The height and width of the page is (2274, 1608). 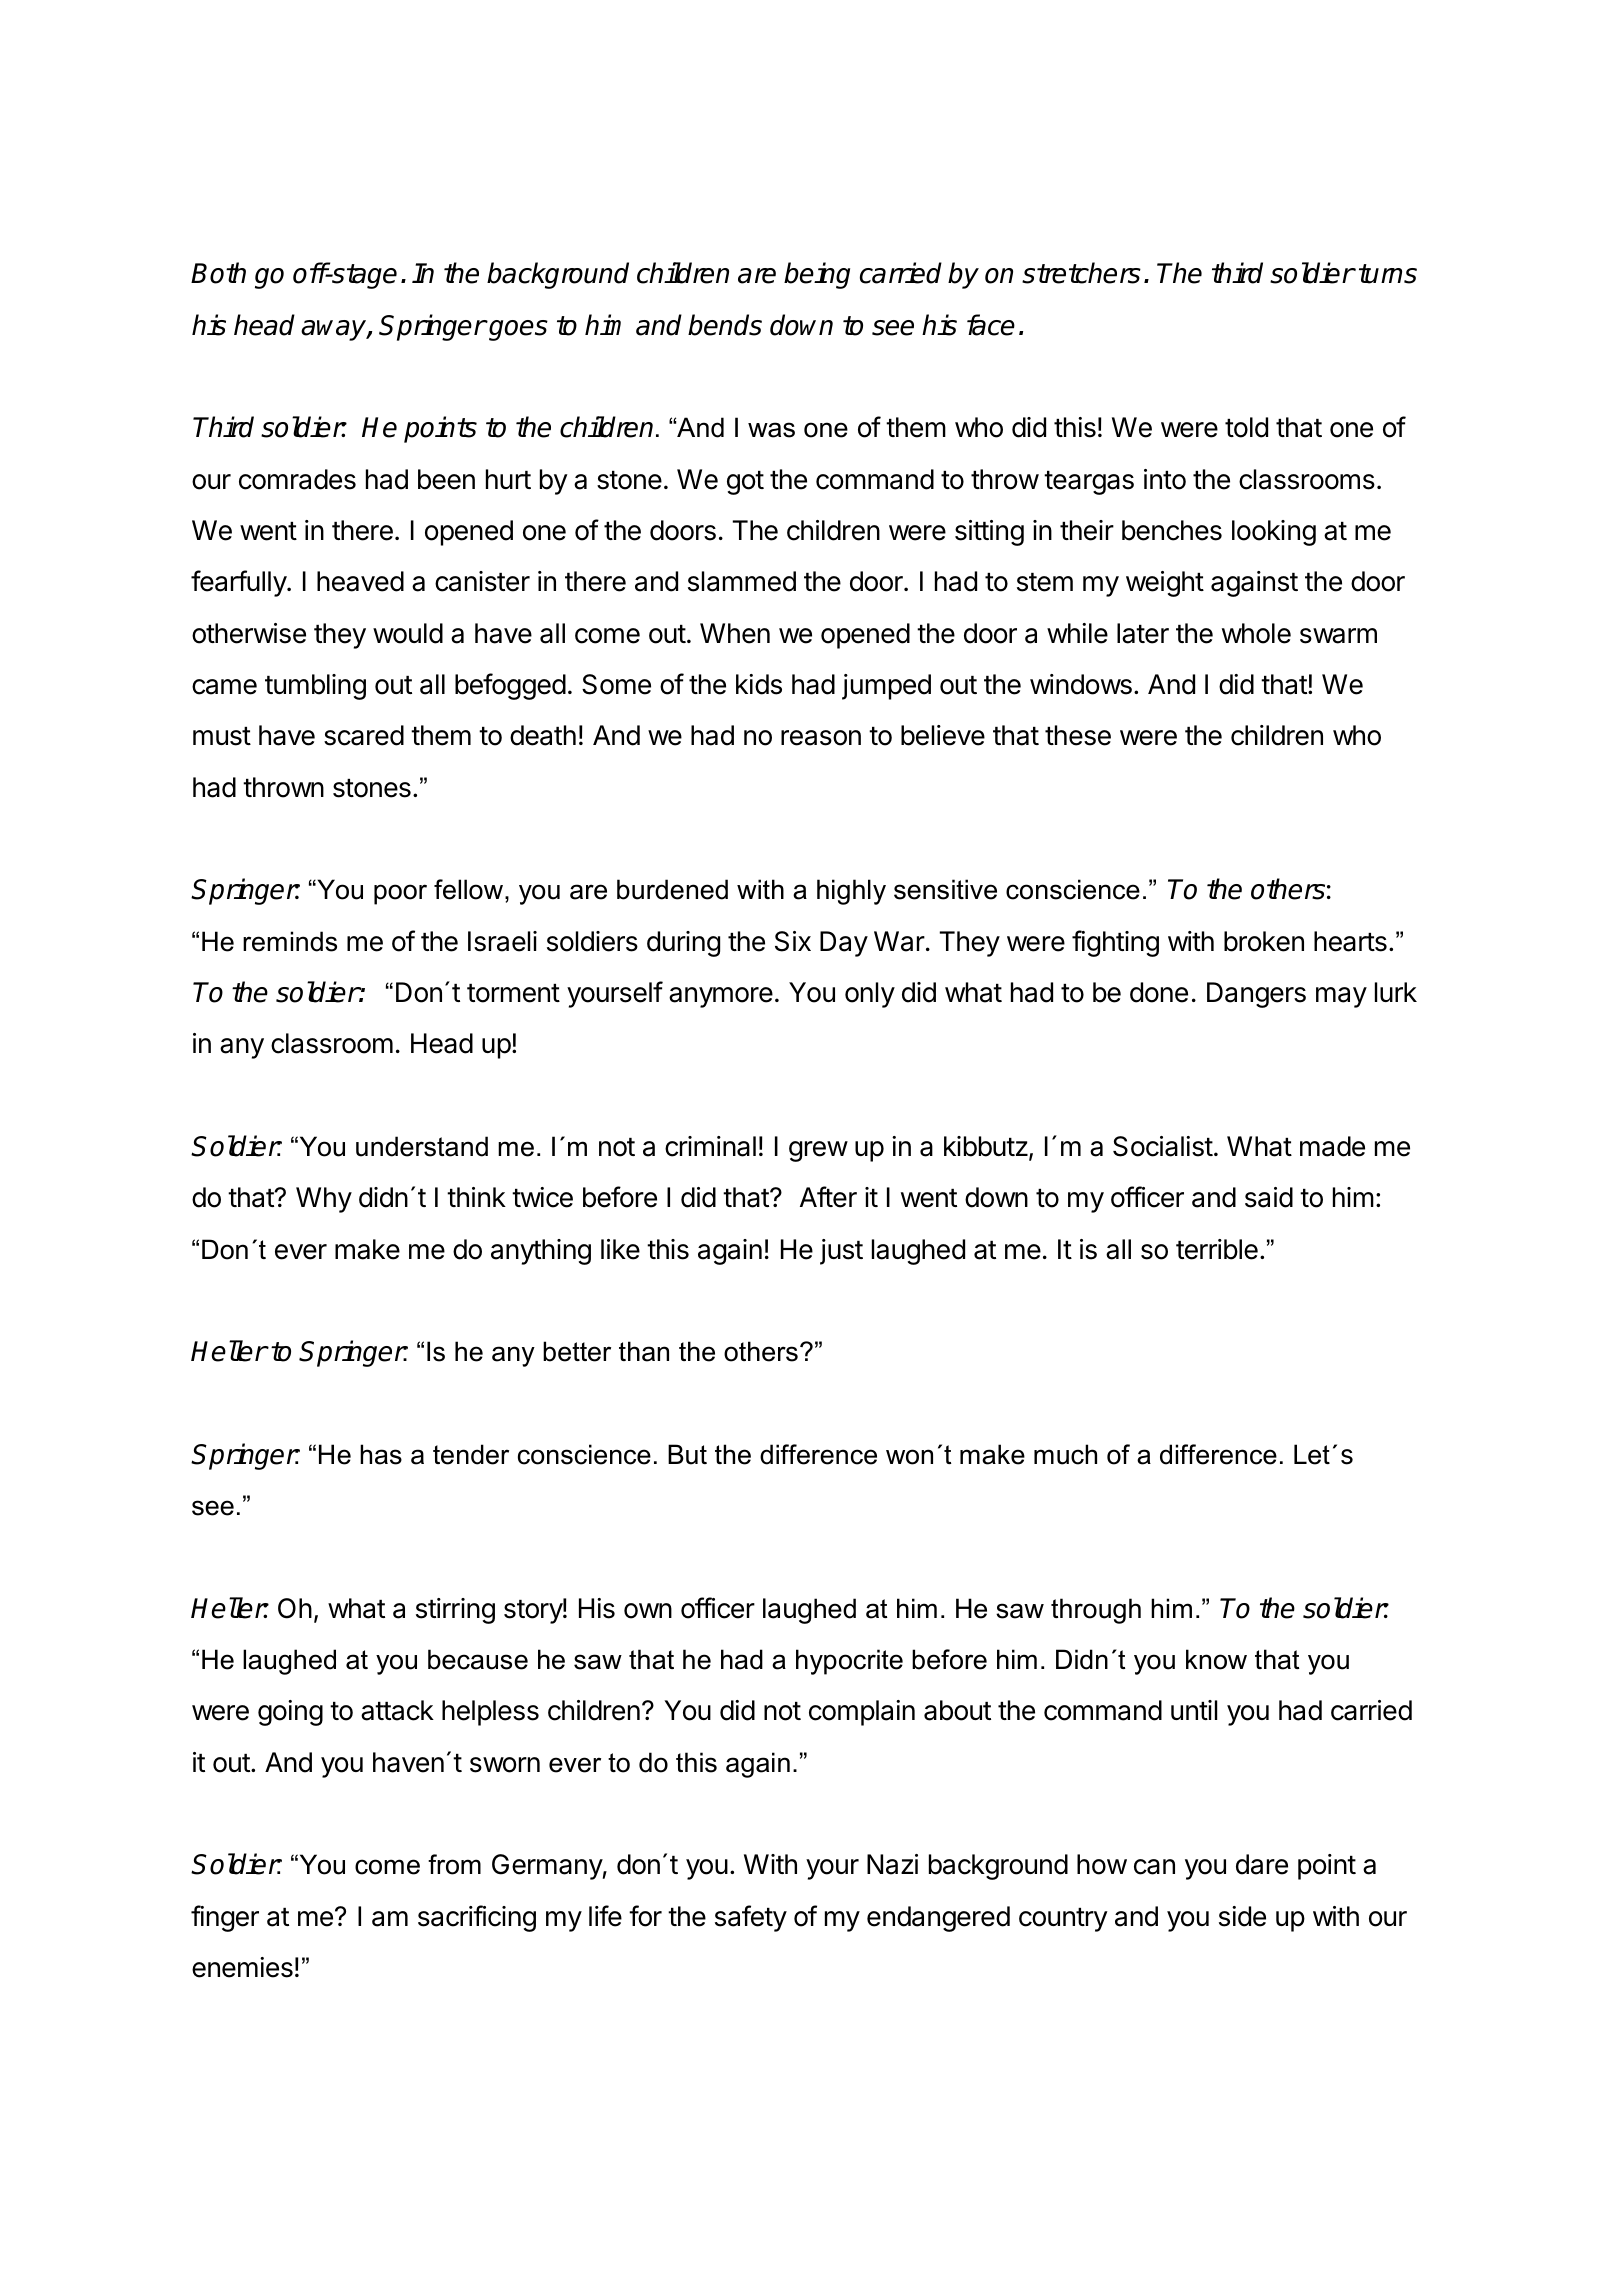 I want to click on than, so click(x=644, y=1351).
